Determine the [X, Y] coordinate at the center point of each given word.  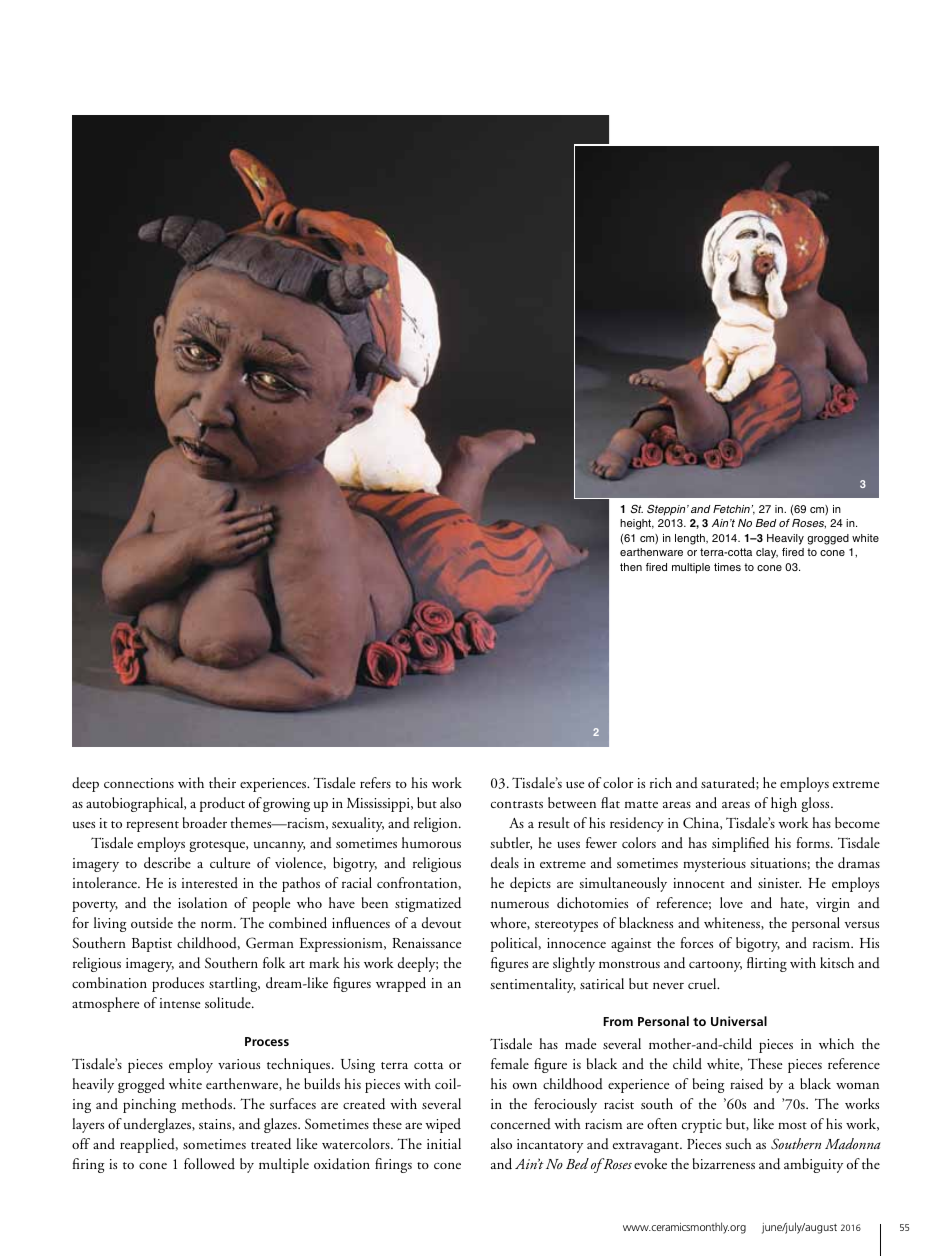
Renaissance [427, 943]
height [637, 524]
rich [661, 782]
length [691, 539]
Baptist [152, 945]
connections [139, 783]
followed [209, 1163]
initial [444, 1143]
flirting [767, 964]
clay [767, 553]
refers [375, 782]
